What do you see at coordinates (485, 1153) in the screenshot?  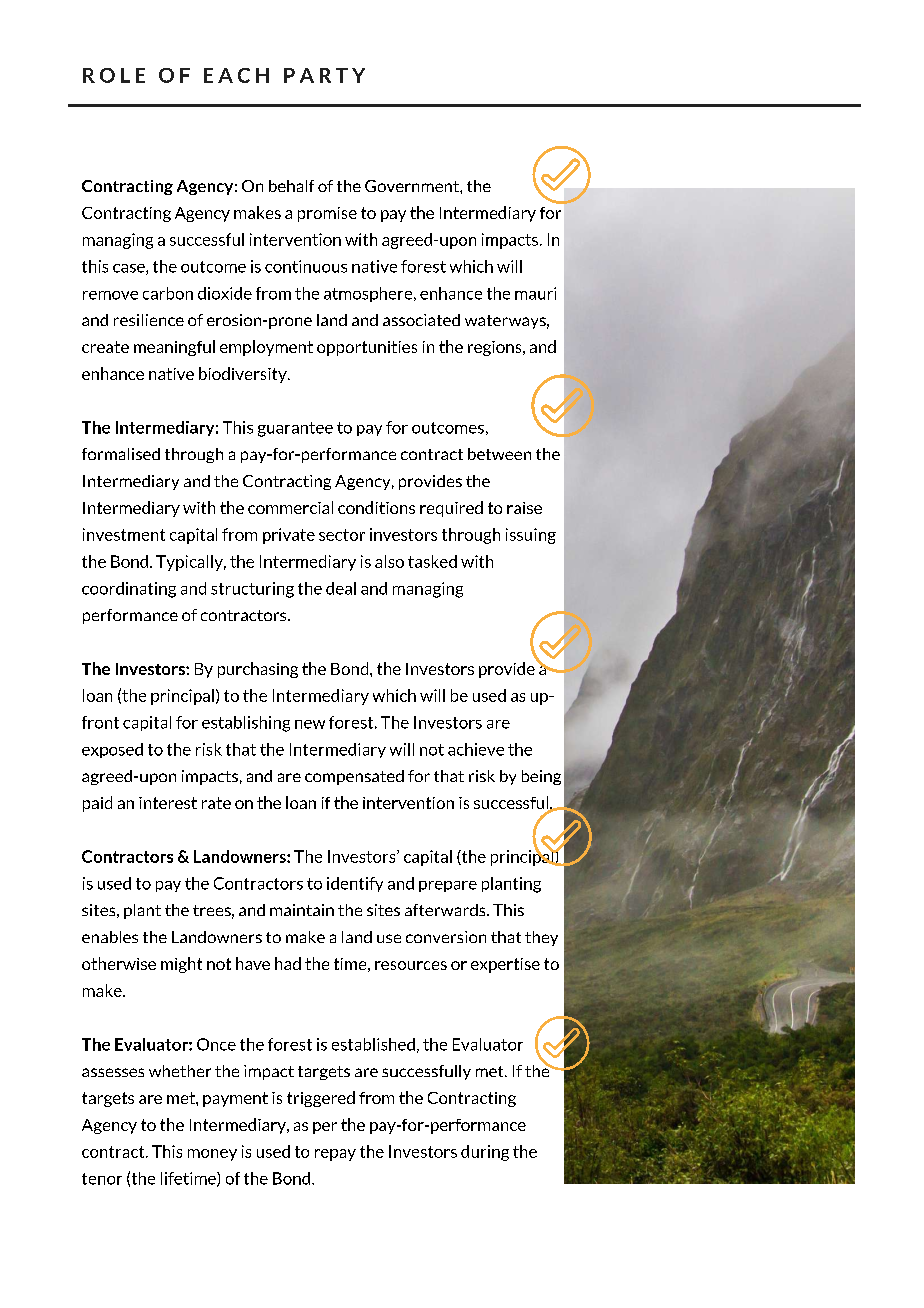 I see `during` at bounding box center [485, 1153].
